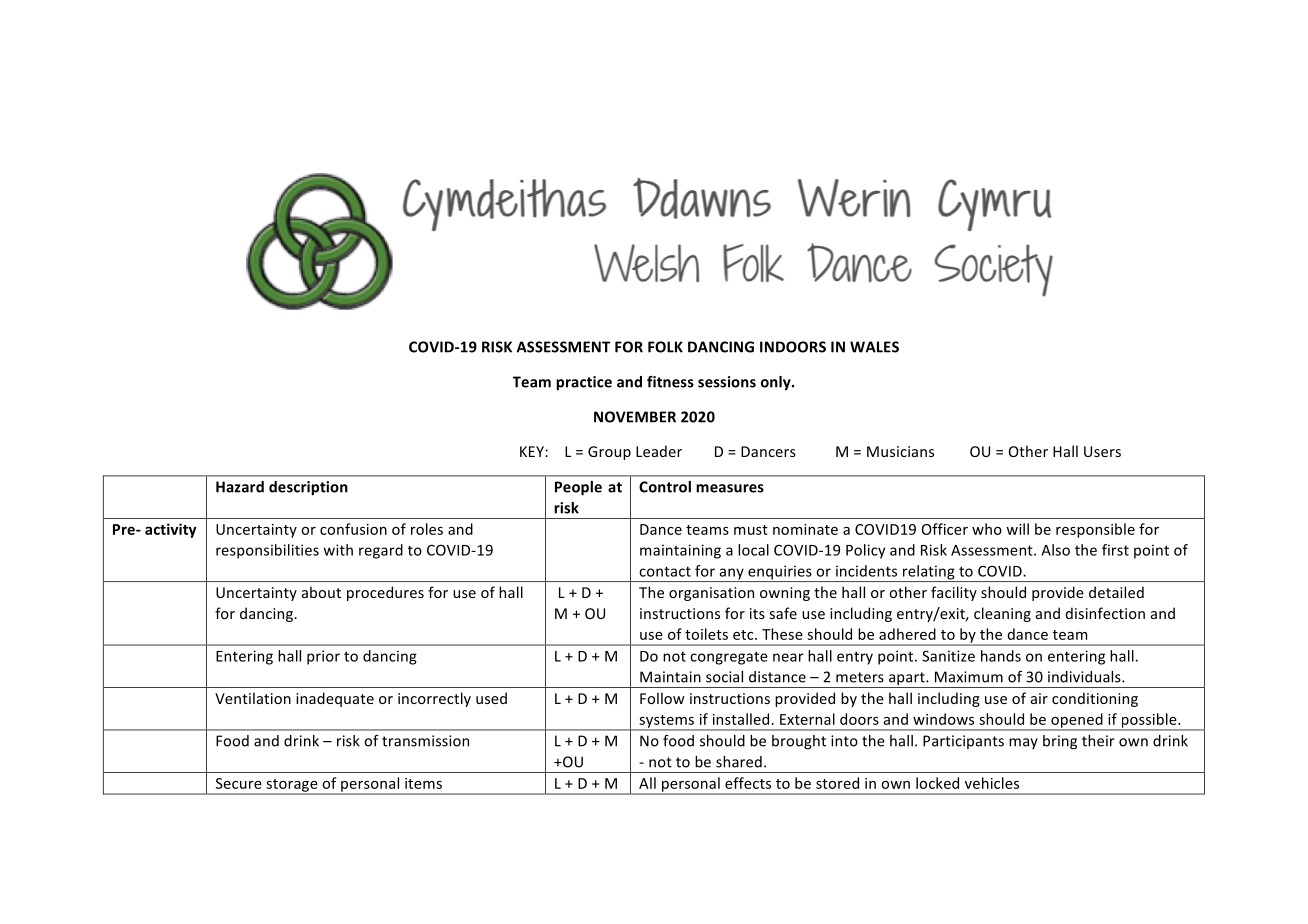 The width and height of the page is (1308, 924). What do you see at coordinates (665, 347) in the page?
I see `FOLK` at bounding box center [665, 347].
